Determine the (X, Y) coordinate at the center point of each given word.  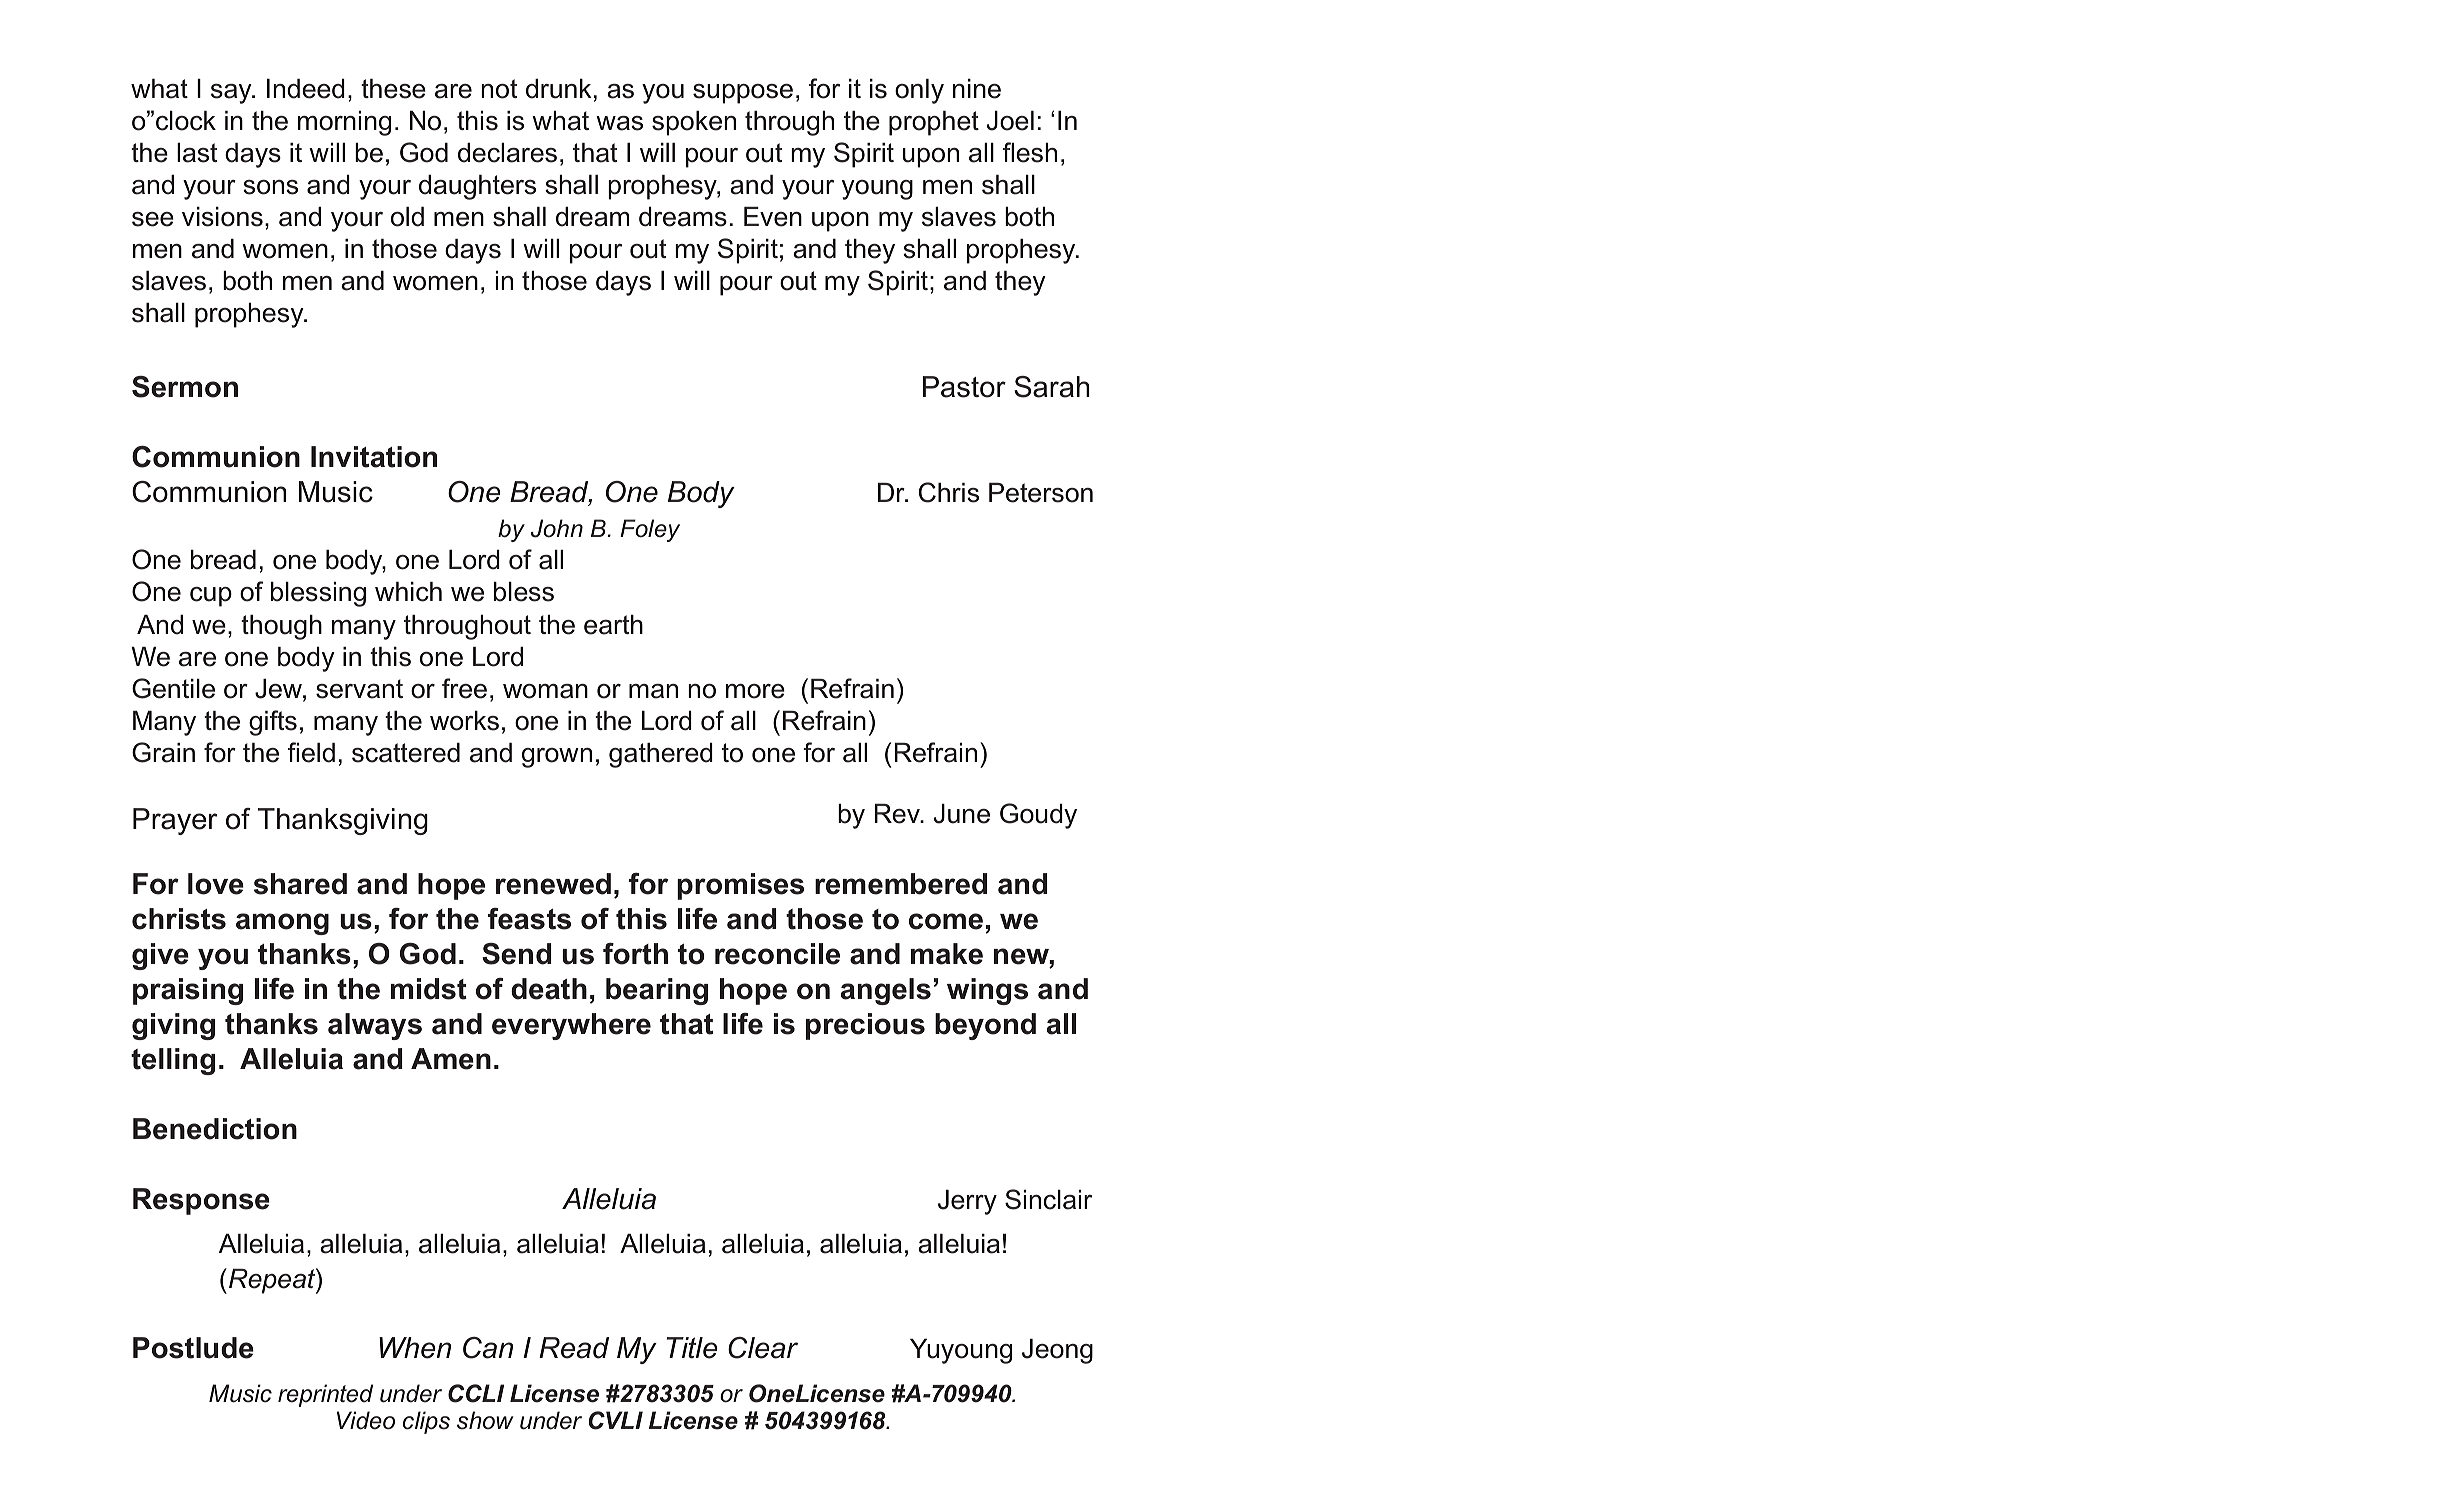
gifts (273, 723)
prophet (934, 123)
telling (173, 1061)
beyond (985, 1026)
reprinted (325, 1395)
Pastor (964, 387)
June (962, 814)
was (619, 123)
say (232, 94)
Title (692, 1348)
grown (557, 758)
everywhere (571, 1026)
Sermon (185, 387)
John (557, 528)
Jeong (1057, 1351)
